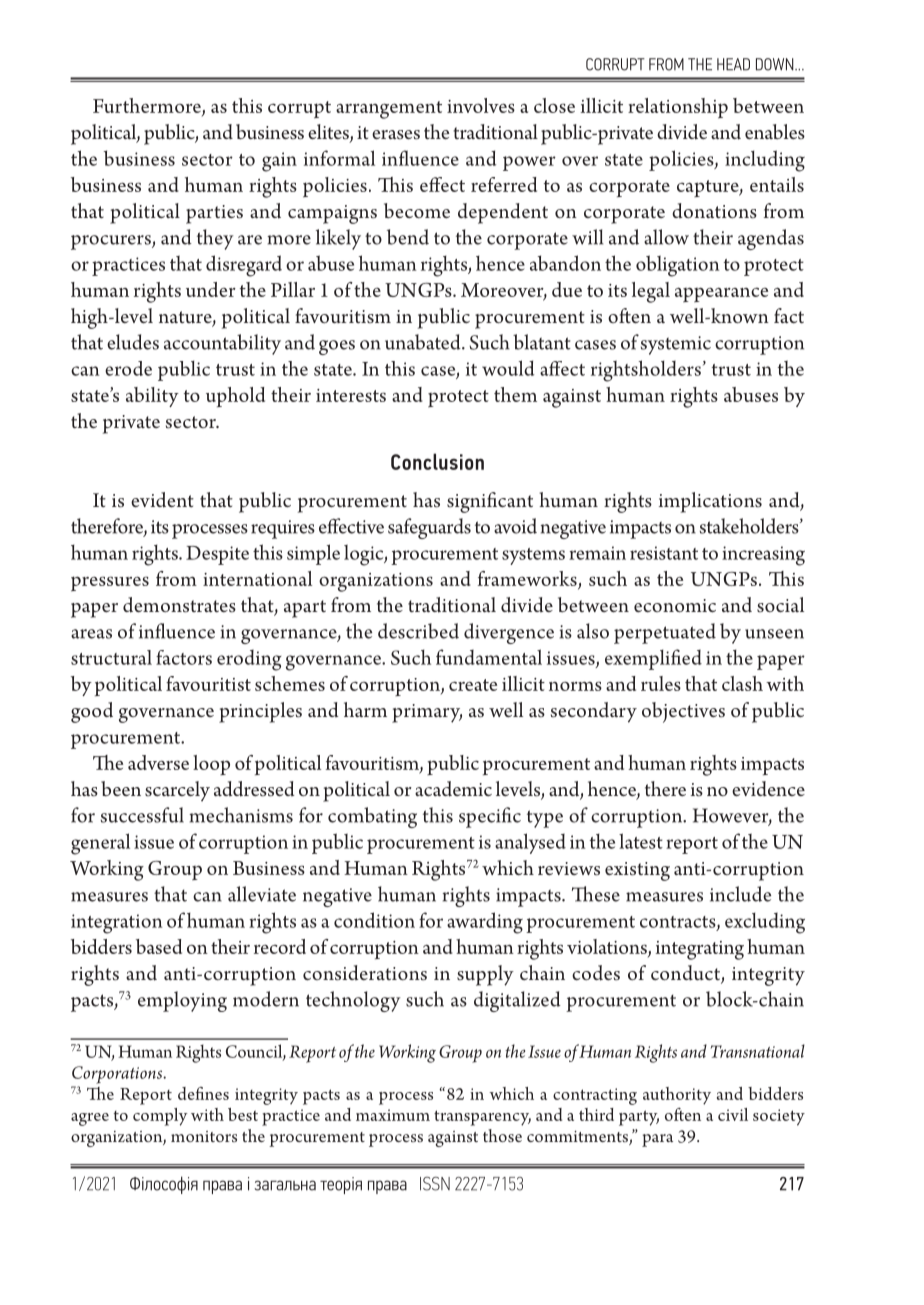 The height and width of the screenshot is (1305, 924). What do you see at coordinates (485, 923) in the screenshot?
I see `awarding` at bounding box center [485, 923].
